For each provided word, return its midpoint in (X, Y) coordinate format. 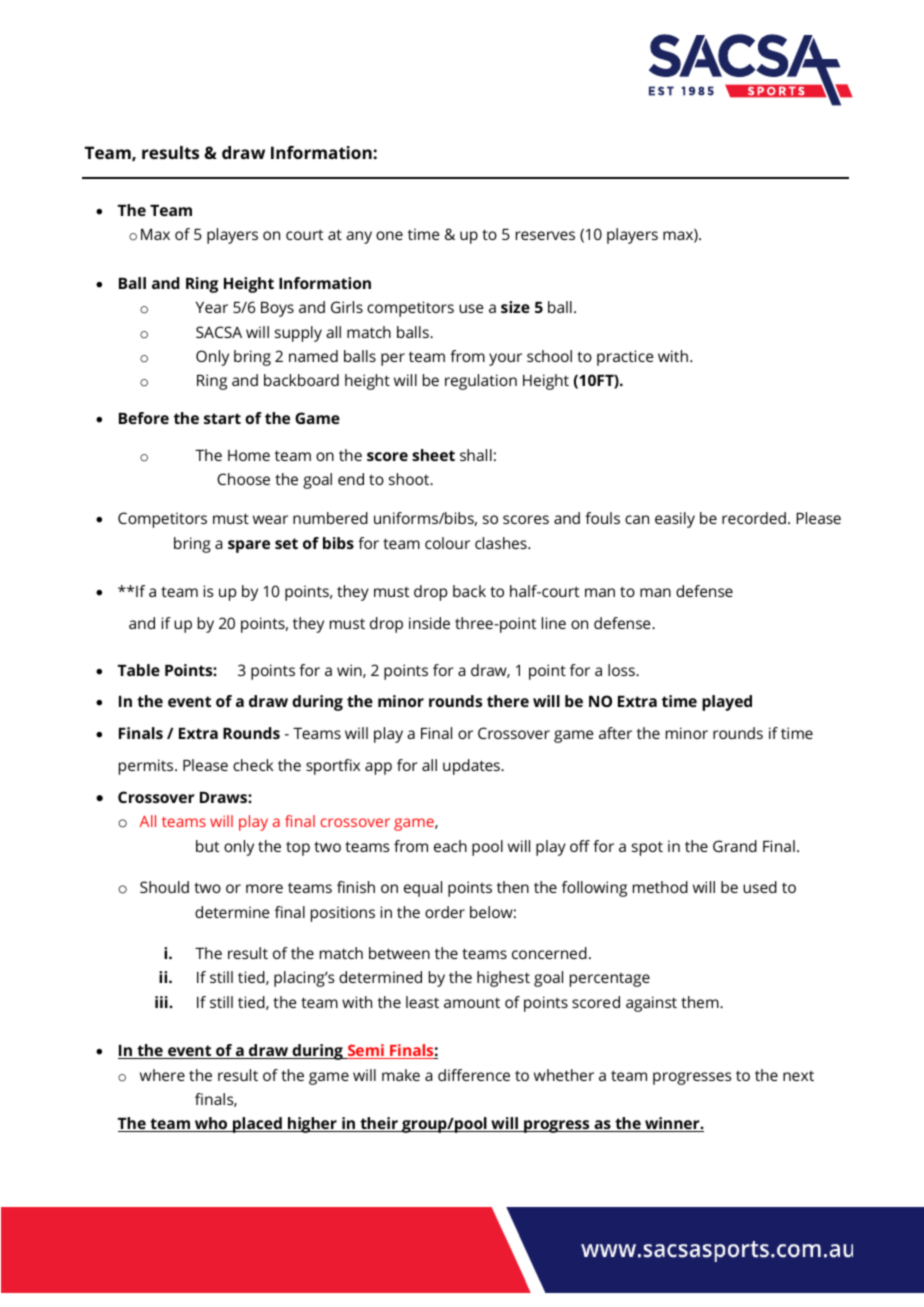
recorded (754, 518)
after (615, 733)
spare (249, 546)
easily (675, 520)
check (253, 765)
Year (212, 307)
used (760, 887)
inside (429, 623)
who (211, 1124)
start (222, 418)
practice (625, 358)
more (264, 888)
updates (472, 767)
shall (476, 455)
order (445, 912)
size (515, 307)
